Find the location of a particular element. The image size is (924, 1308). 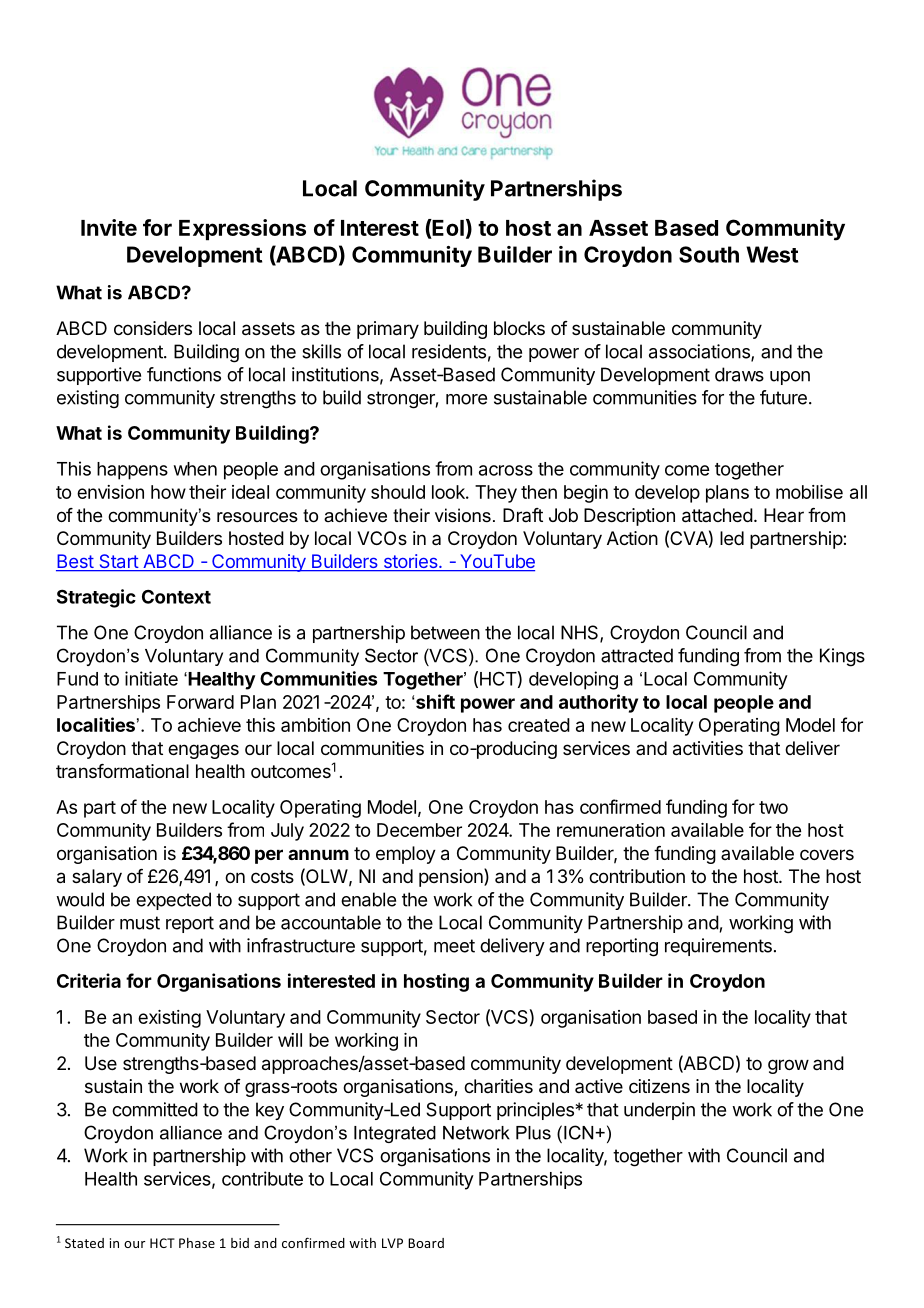

between is located at coordinates (445, 632).
